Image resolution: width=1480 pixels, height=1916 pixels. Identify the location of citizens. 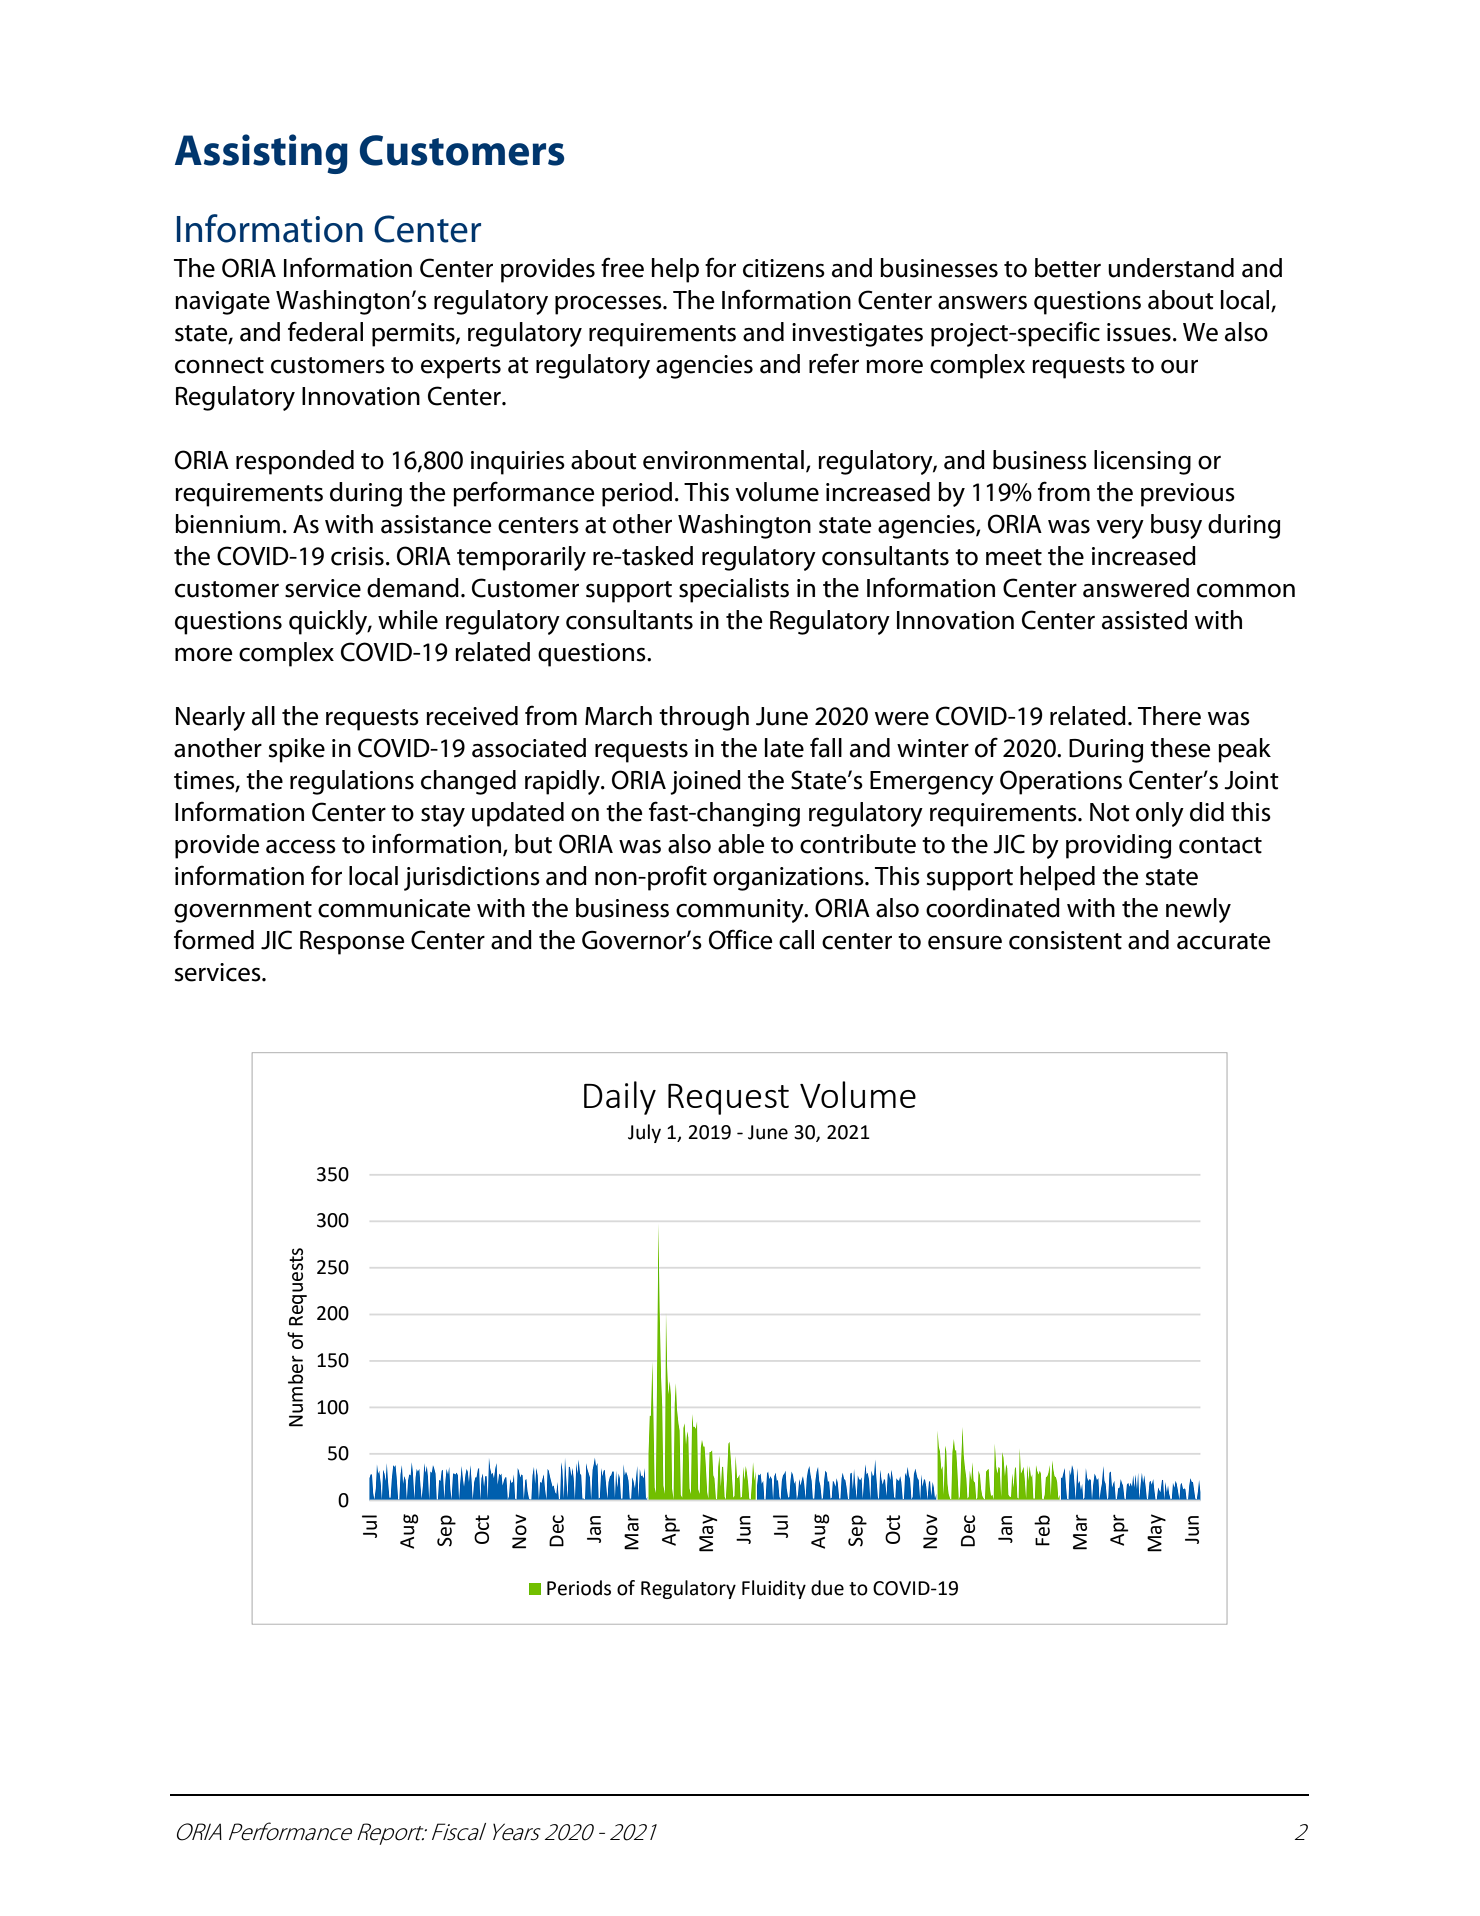
(784, 268).
